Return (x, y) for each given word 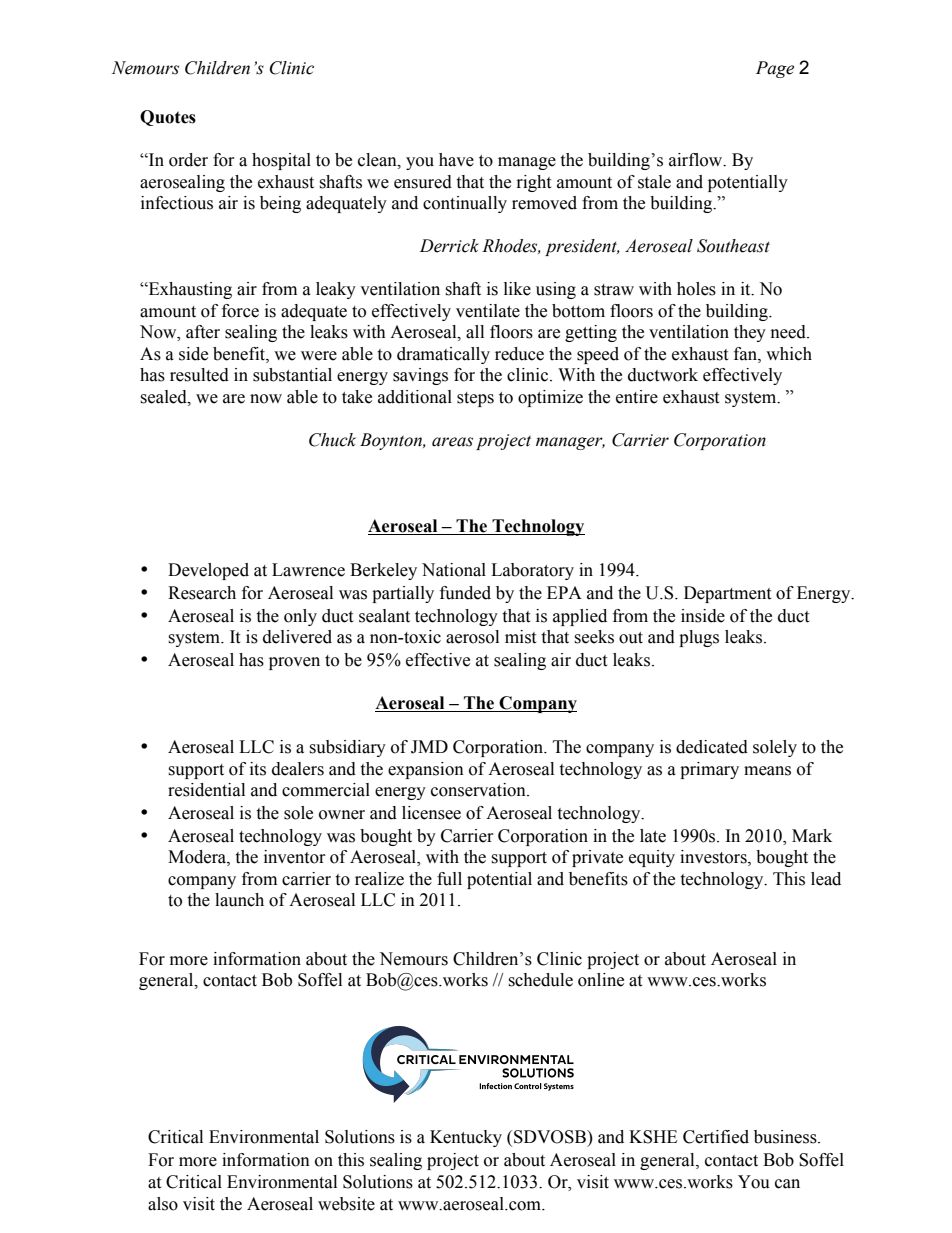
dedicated (712, 747)
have (456, 160)
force (240, 311)
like (517, 289)
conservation (479, 790)
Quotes (168, 118)
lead (826, 879)
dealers (298, 769)
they (750, 333)
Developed (208, 571)
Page (775, 69)
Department (727, 594)
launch (239, 900)
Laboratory (532, 571)
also (163, 1204)
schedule (540, 980)
